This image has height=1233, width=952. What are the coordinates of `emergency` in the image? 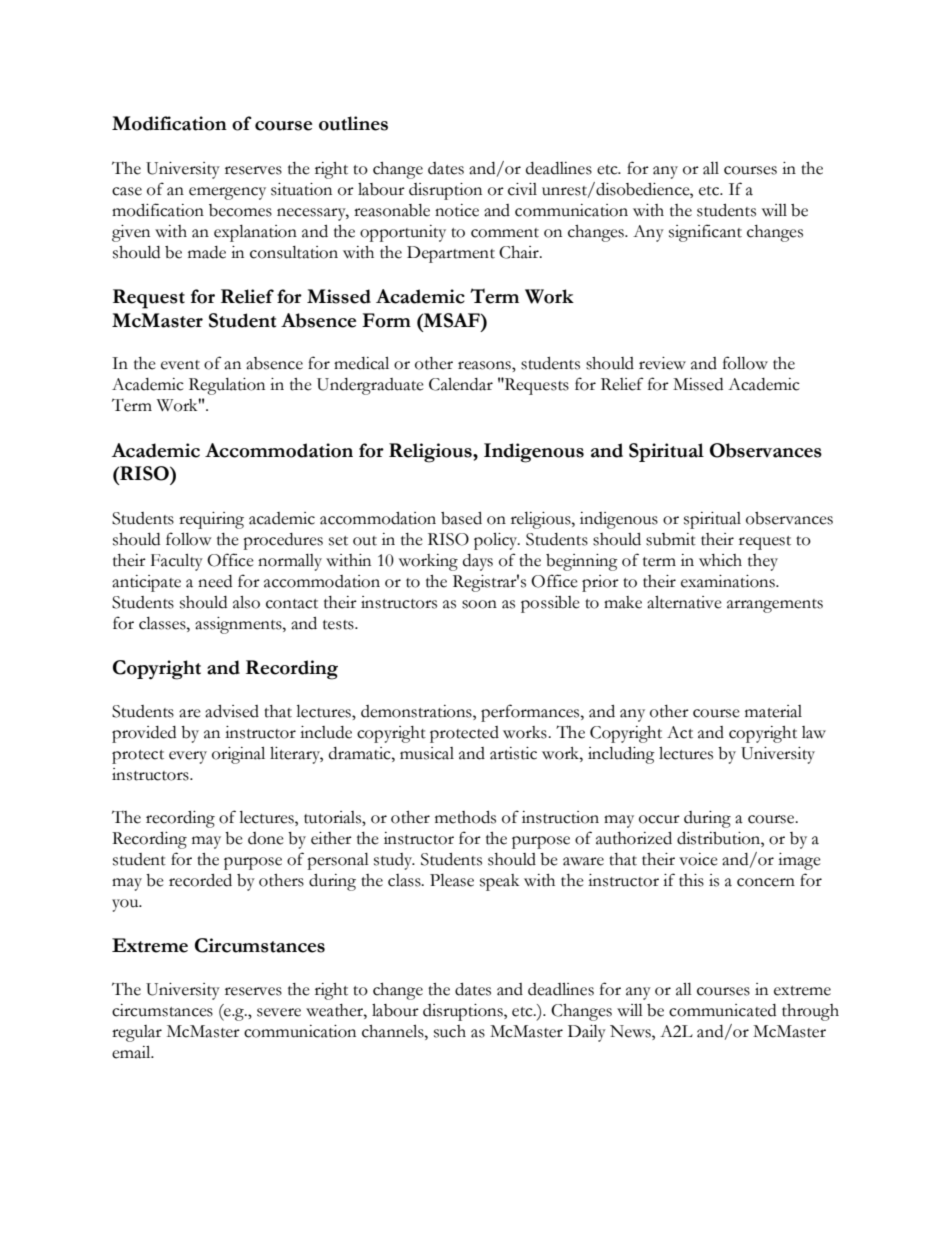 It's located at (227, 193).
